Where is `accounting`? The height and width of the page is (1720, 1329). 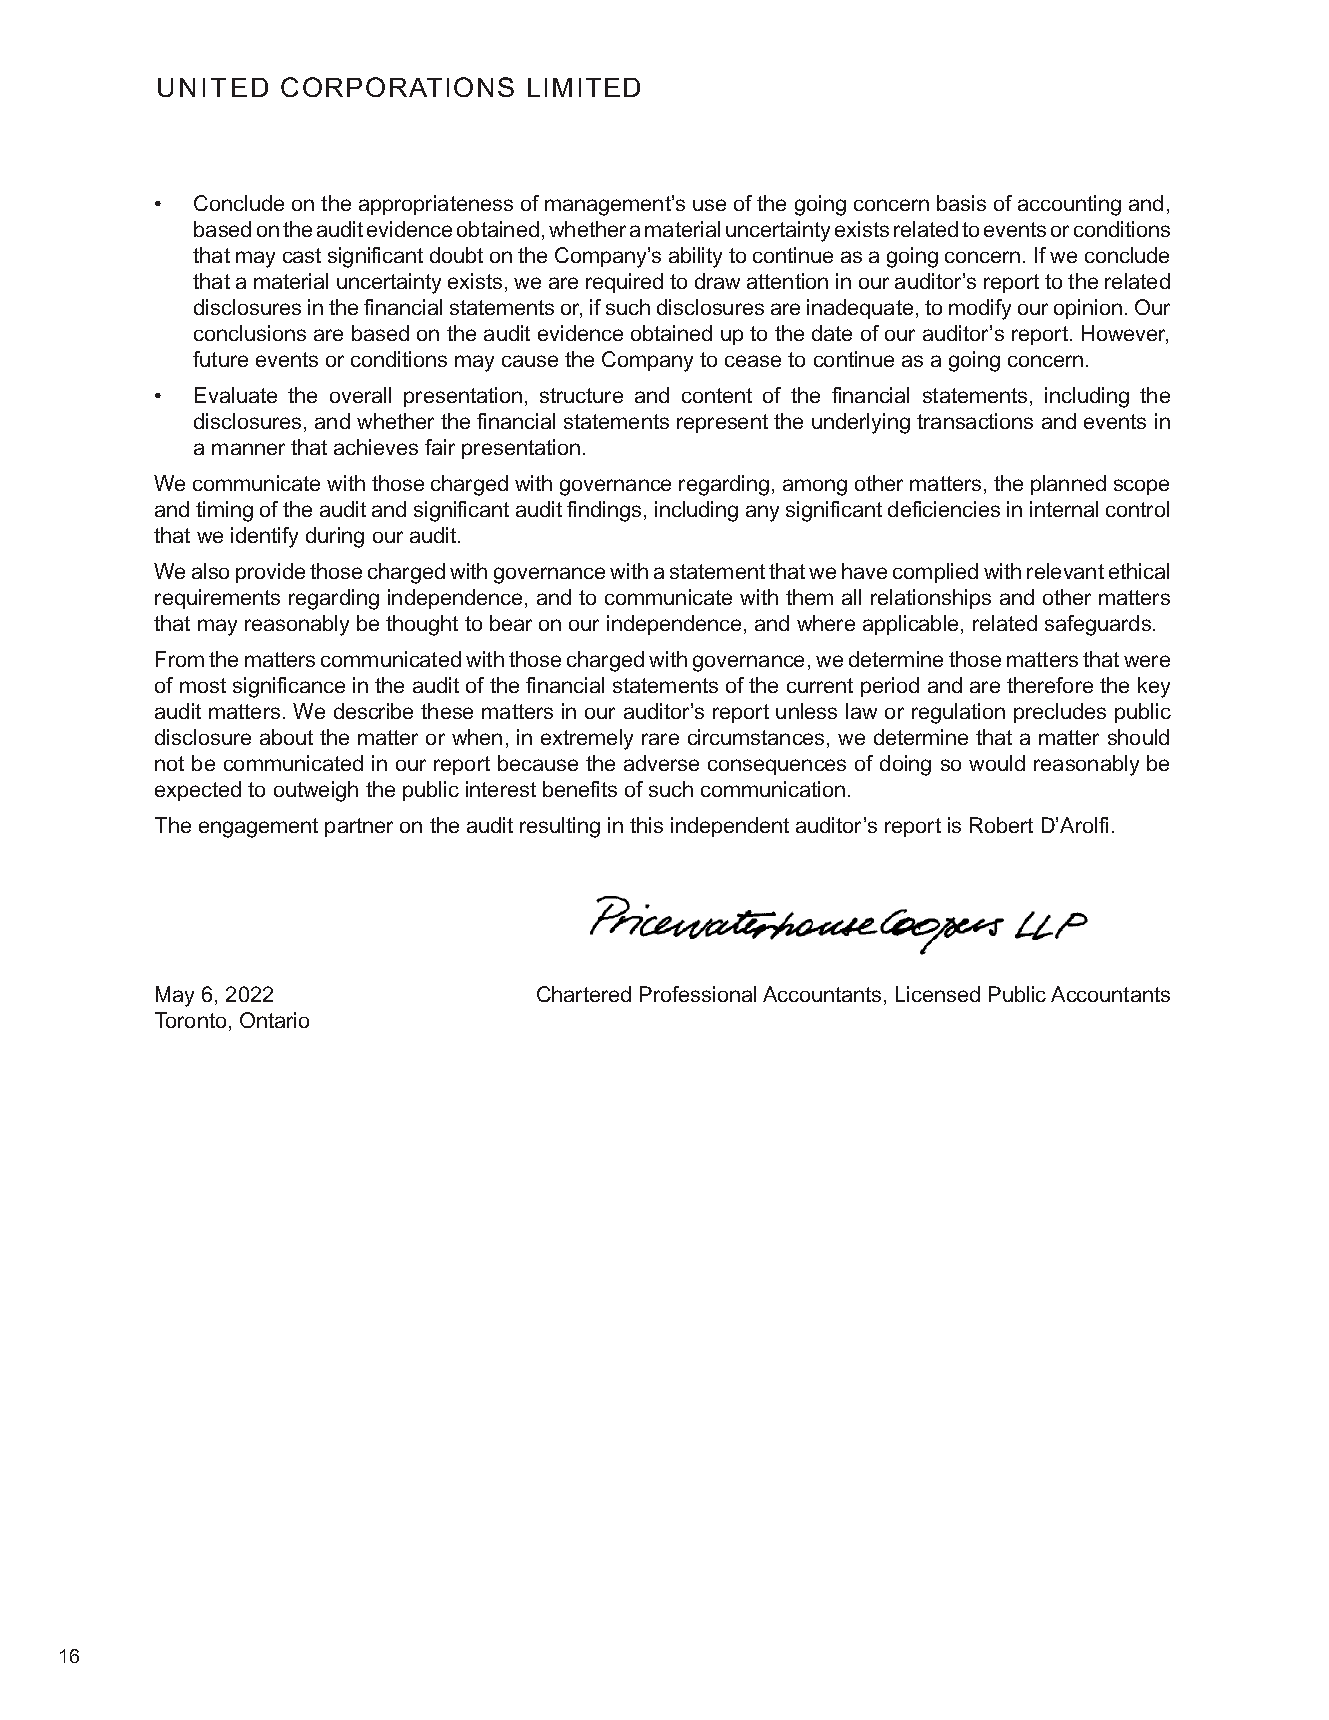
accounting is located at coordinates (1069, 205).
